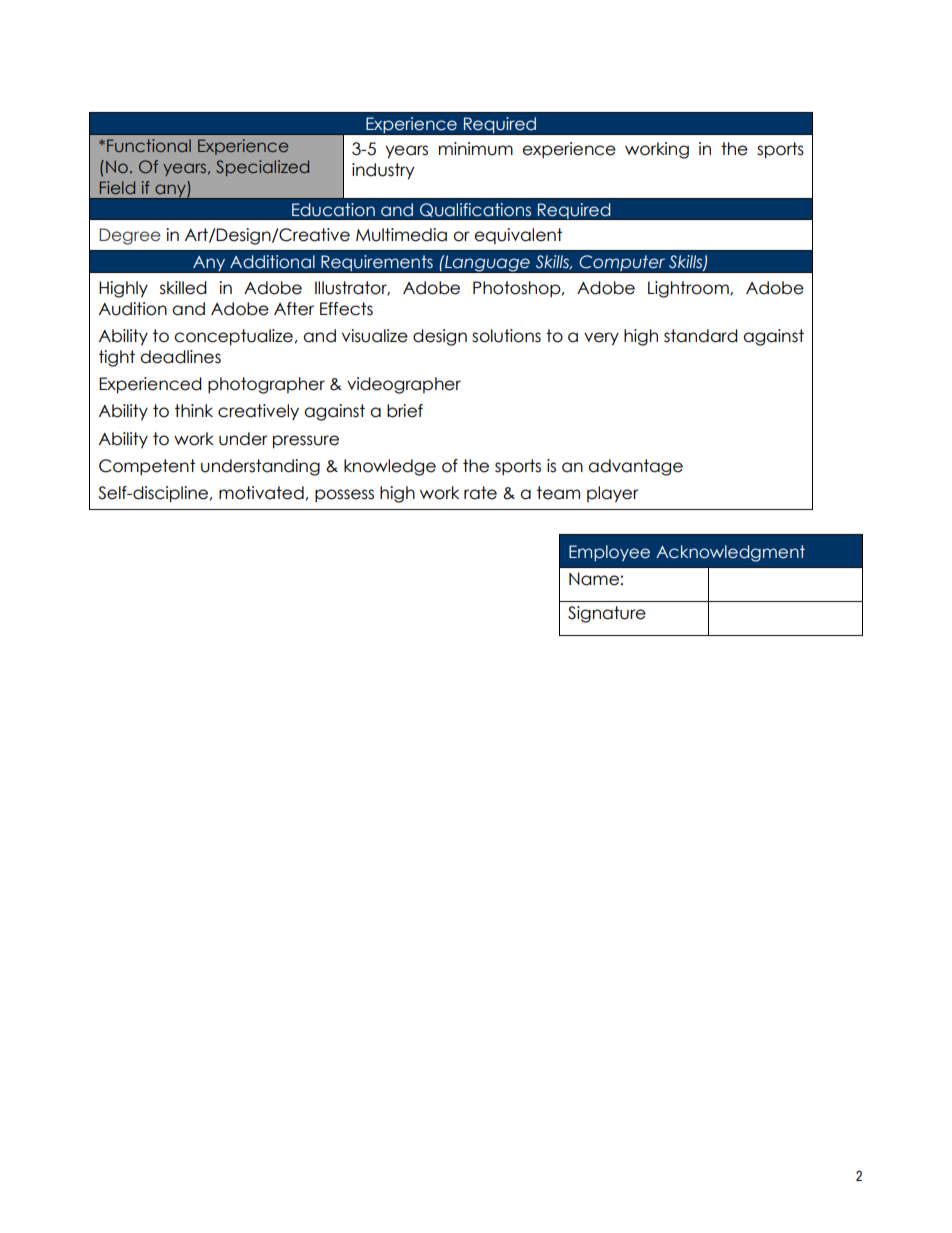  What do you see at coordinates (233, 337) in the image?
I see `conceptualize` at bounding box center [233, 337].
